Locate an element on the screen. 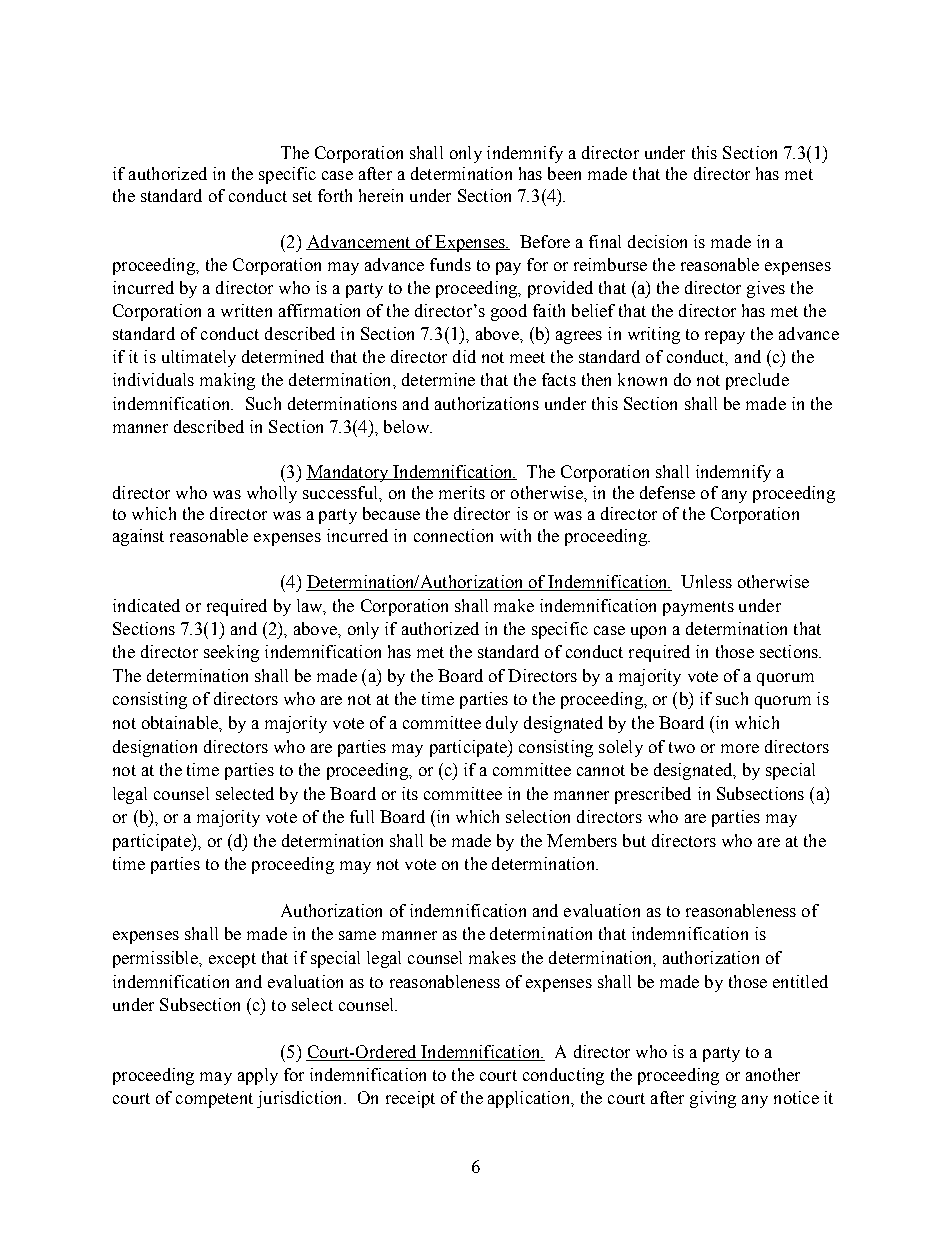 The height and width of the screenshot is (1233, 952). except is located at coordinates (232, 960).
